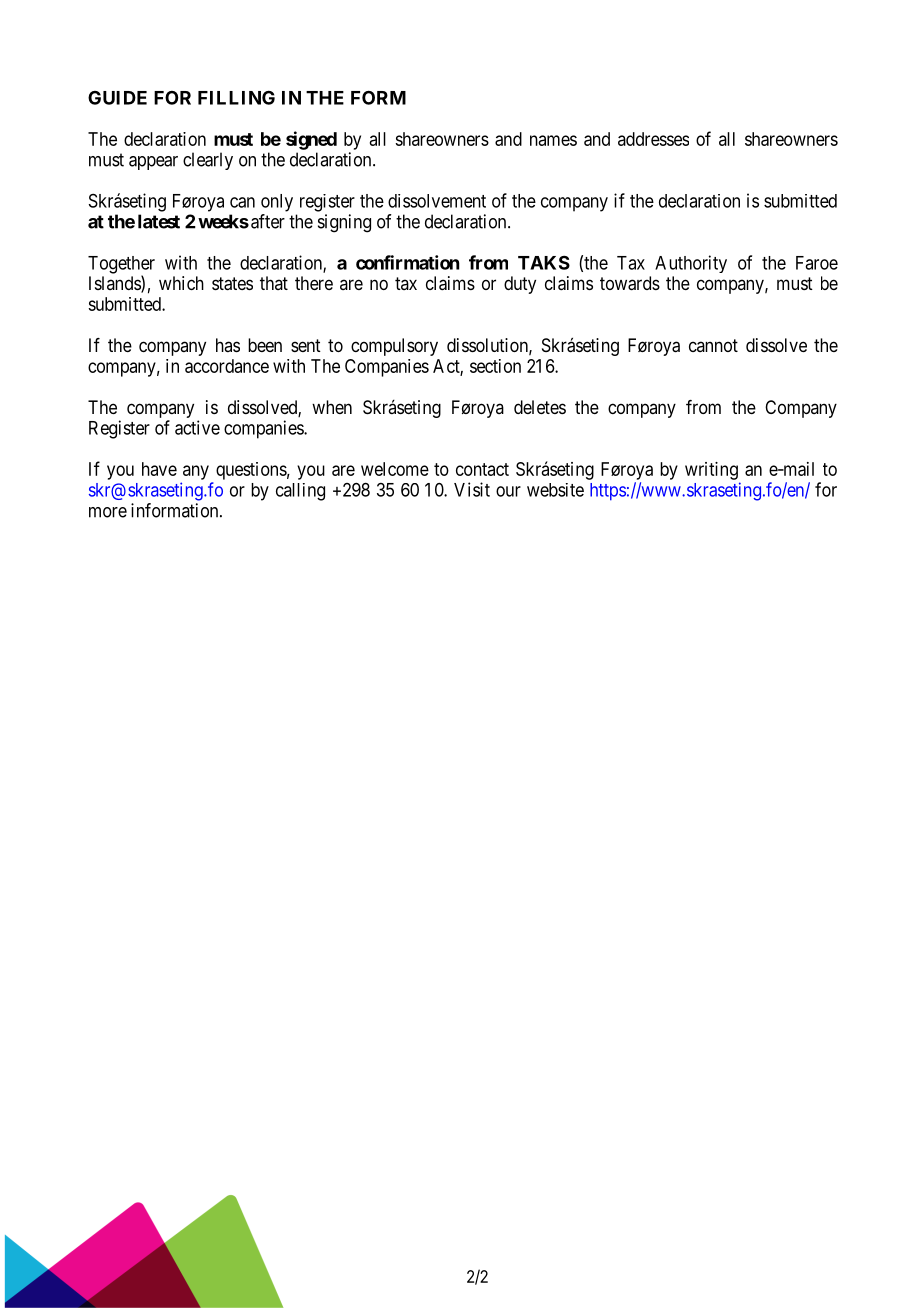 This image has width=924, height=1308. Describe the element at coordinates (236, 97) in the image. I see `FILLING` at that location.
